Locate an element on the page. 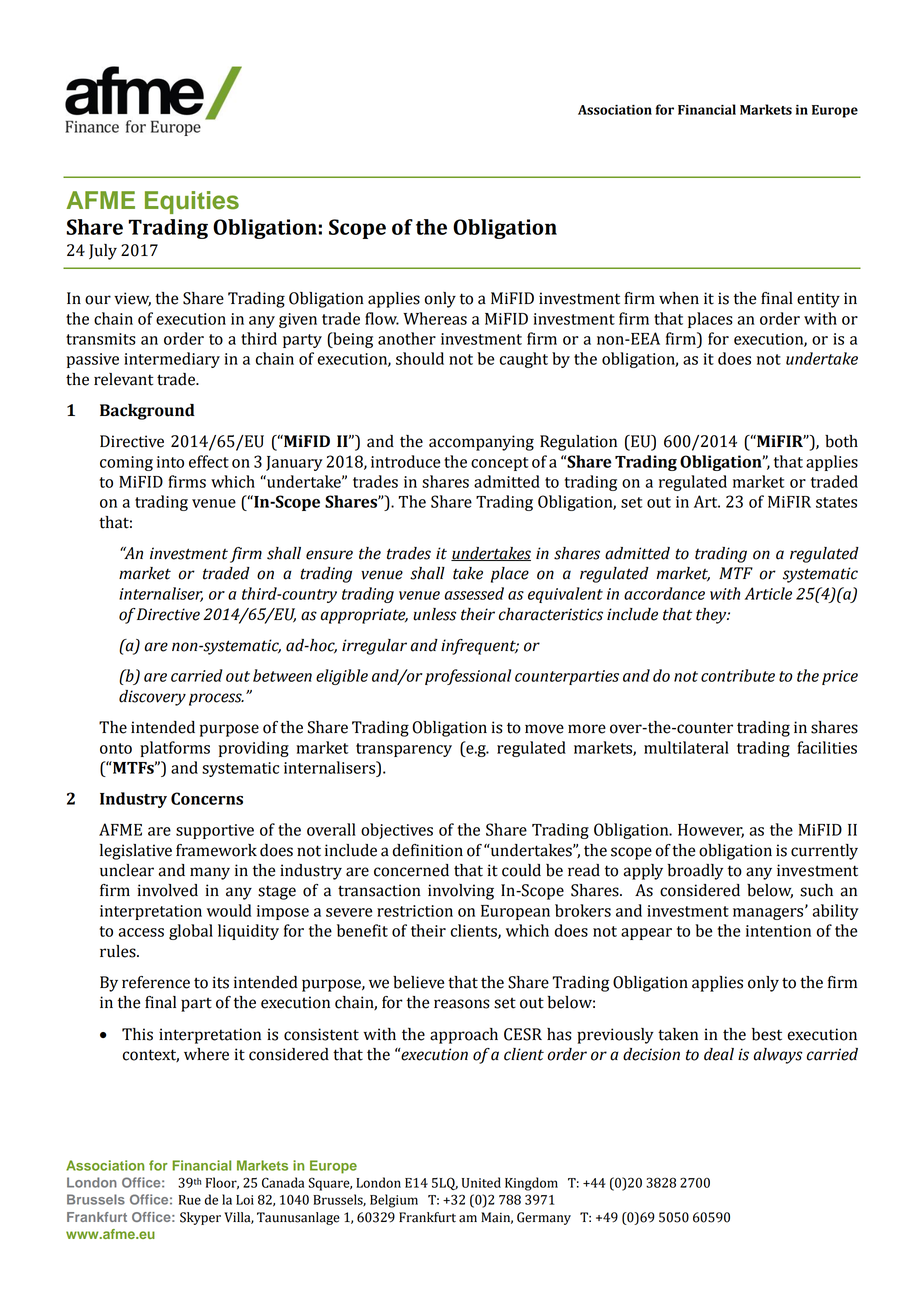 The width and height of the page is (924, 1308). Background is located at coordinates (147, 412).
